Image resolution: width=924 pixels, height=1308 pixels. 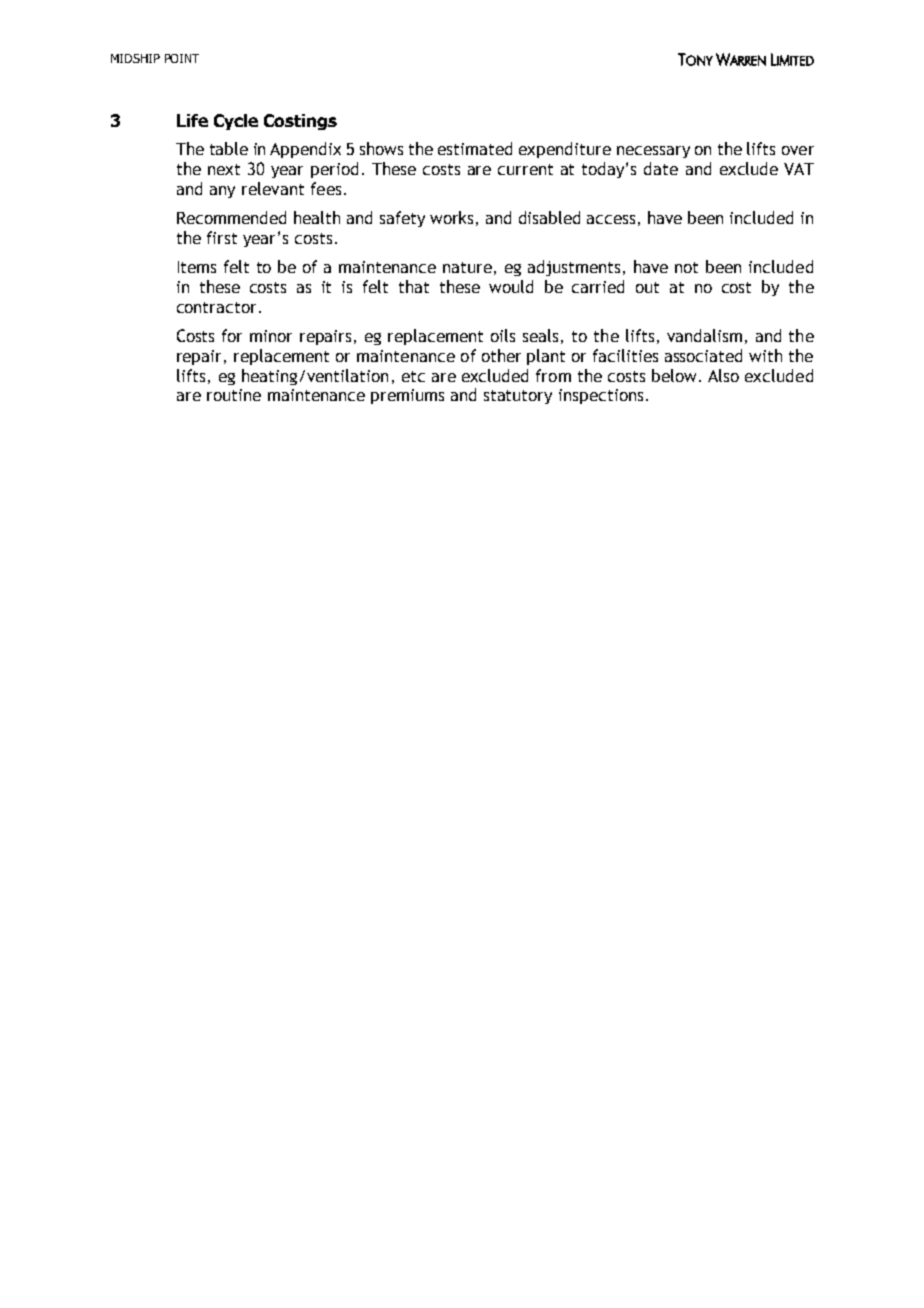 What do you see at coordinates (549, 217) in the screenshot?
I see `disabled` at bounding box center [549, 217].
